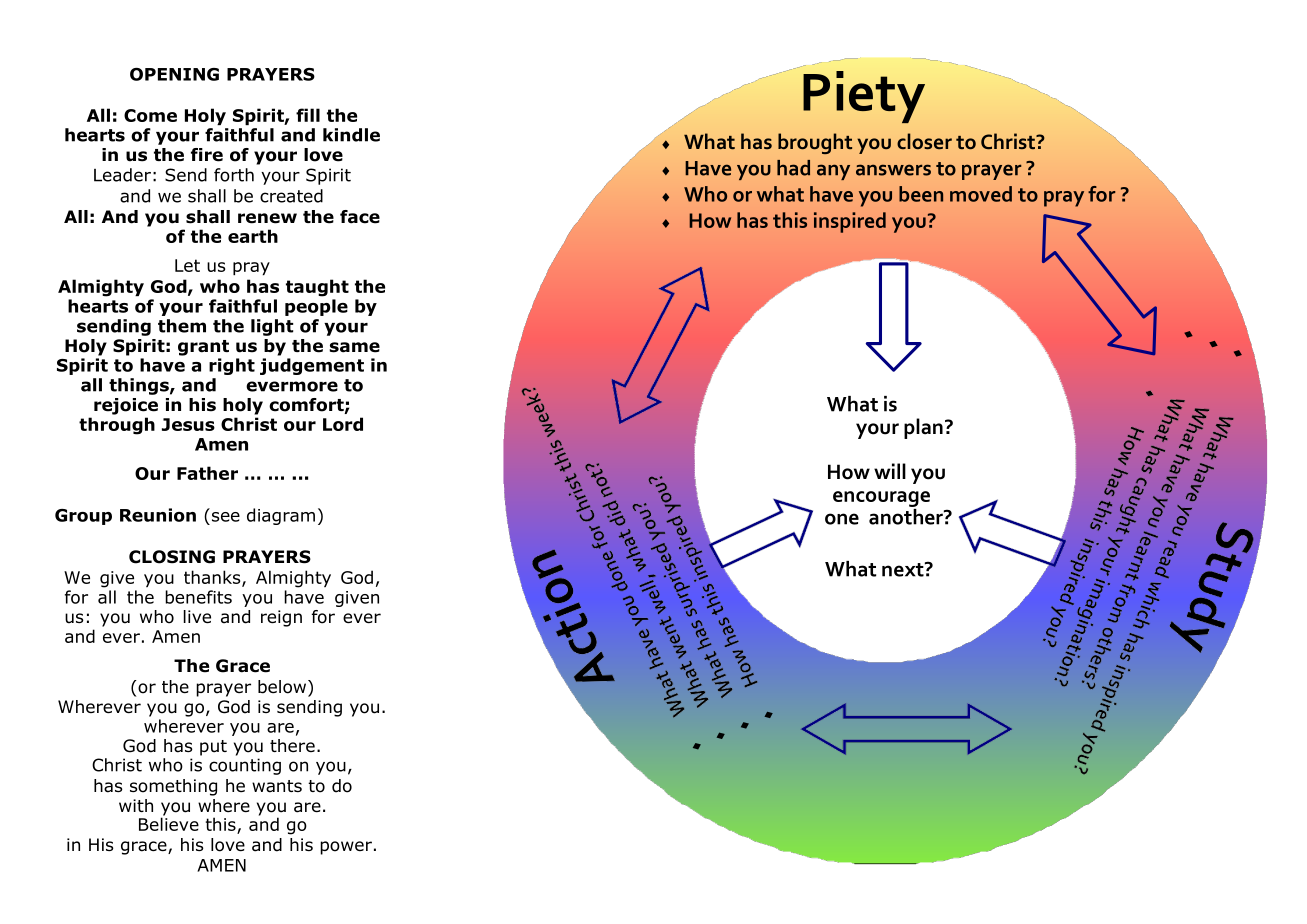 This page has height=924, width=1307. What do you see at coordinates (351, 135) in the page?
I see `kindle` at bounding box center [351, 135].
